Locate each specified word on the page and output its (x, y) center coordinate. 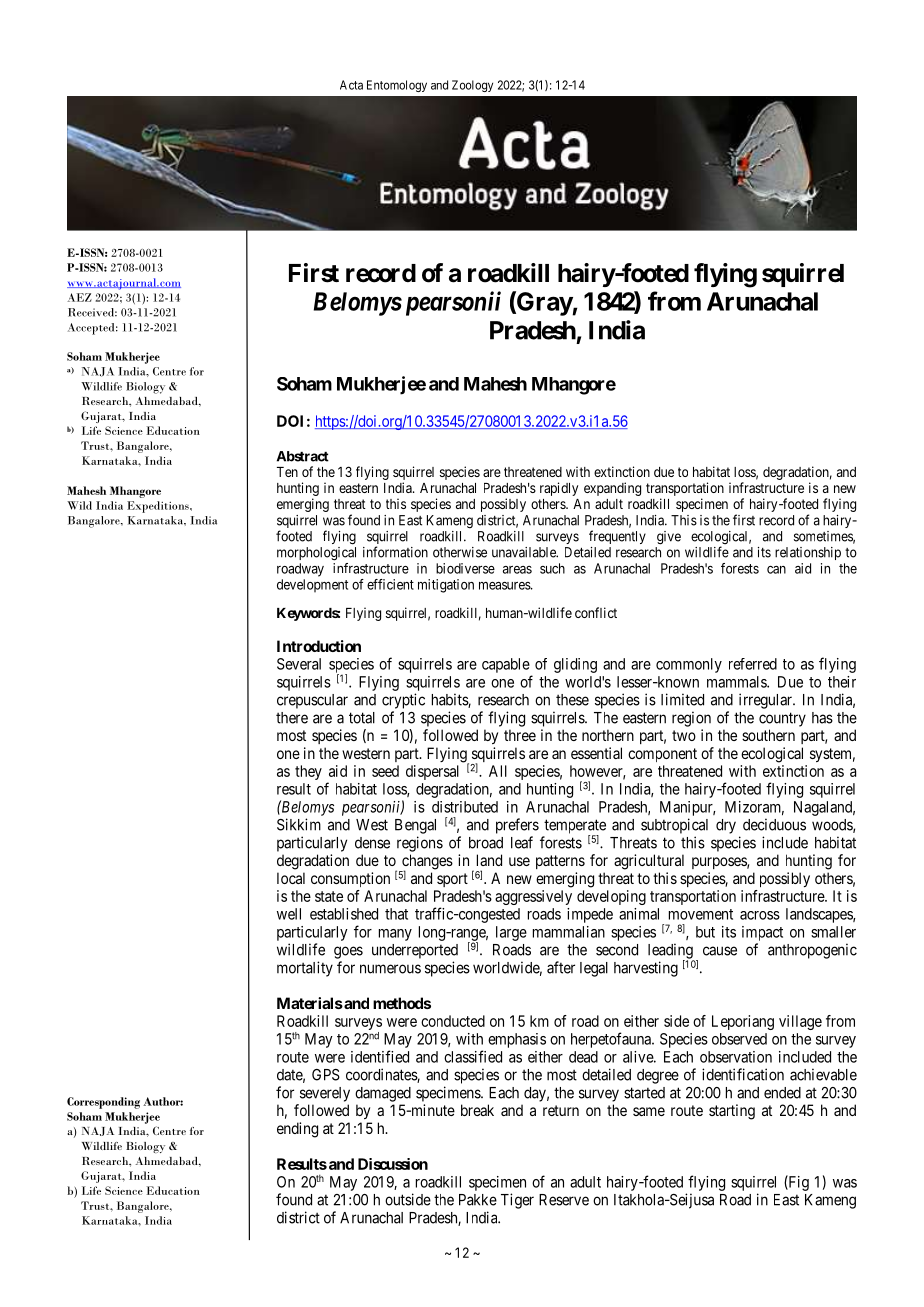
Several (299, 664)
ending (297, 1130)
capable (506, 665)
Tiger (517, 1201)
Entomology (397, 86)
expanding (612, 489)
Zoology (472, 86)
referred (753, 664)
